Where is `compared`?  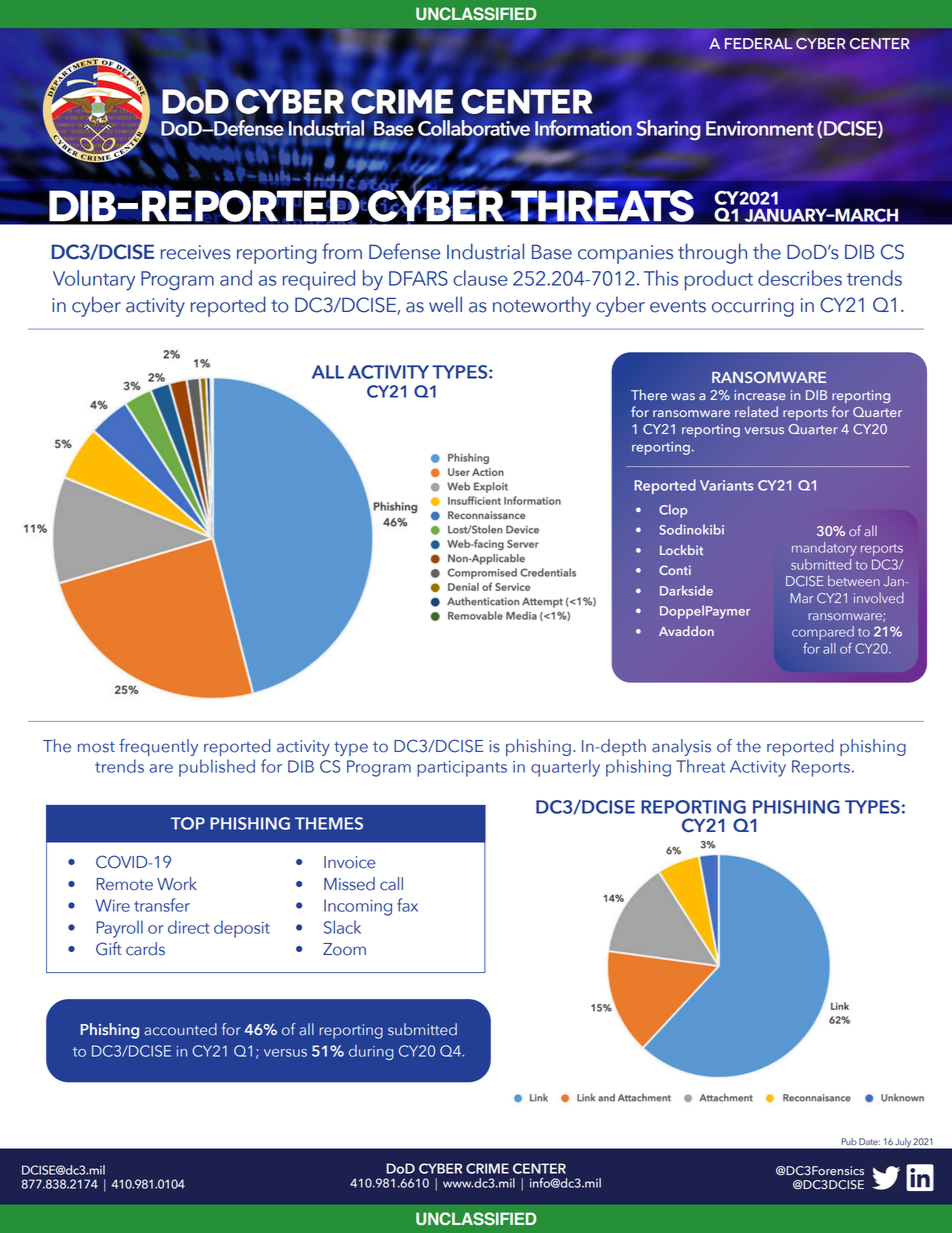
compared is located at coordinates (823, 633).
